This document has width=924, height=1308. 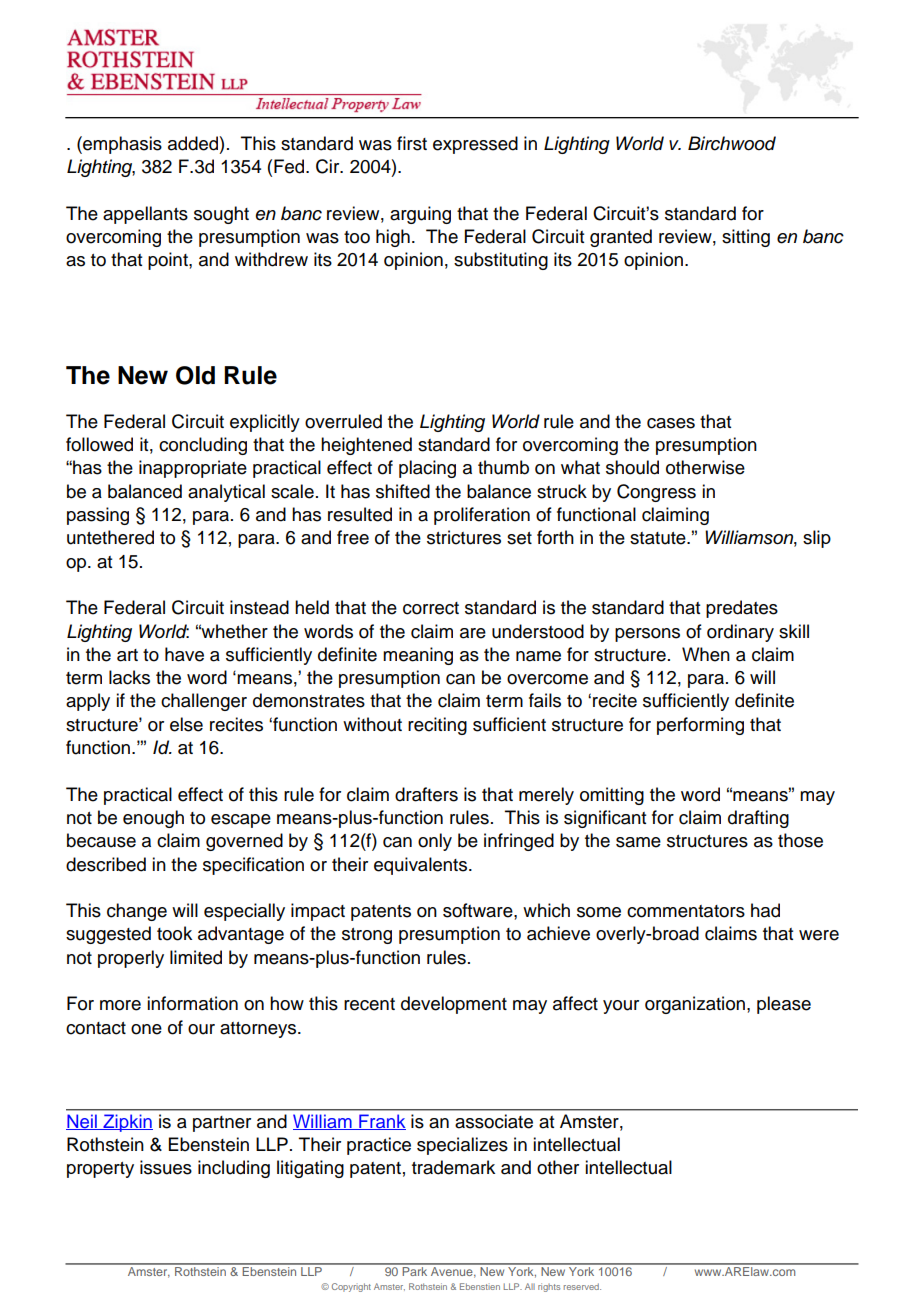 What do you see at coordinates (765, 910) in the document?
I see `had` at bounding box center [765, 910].
